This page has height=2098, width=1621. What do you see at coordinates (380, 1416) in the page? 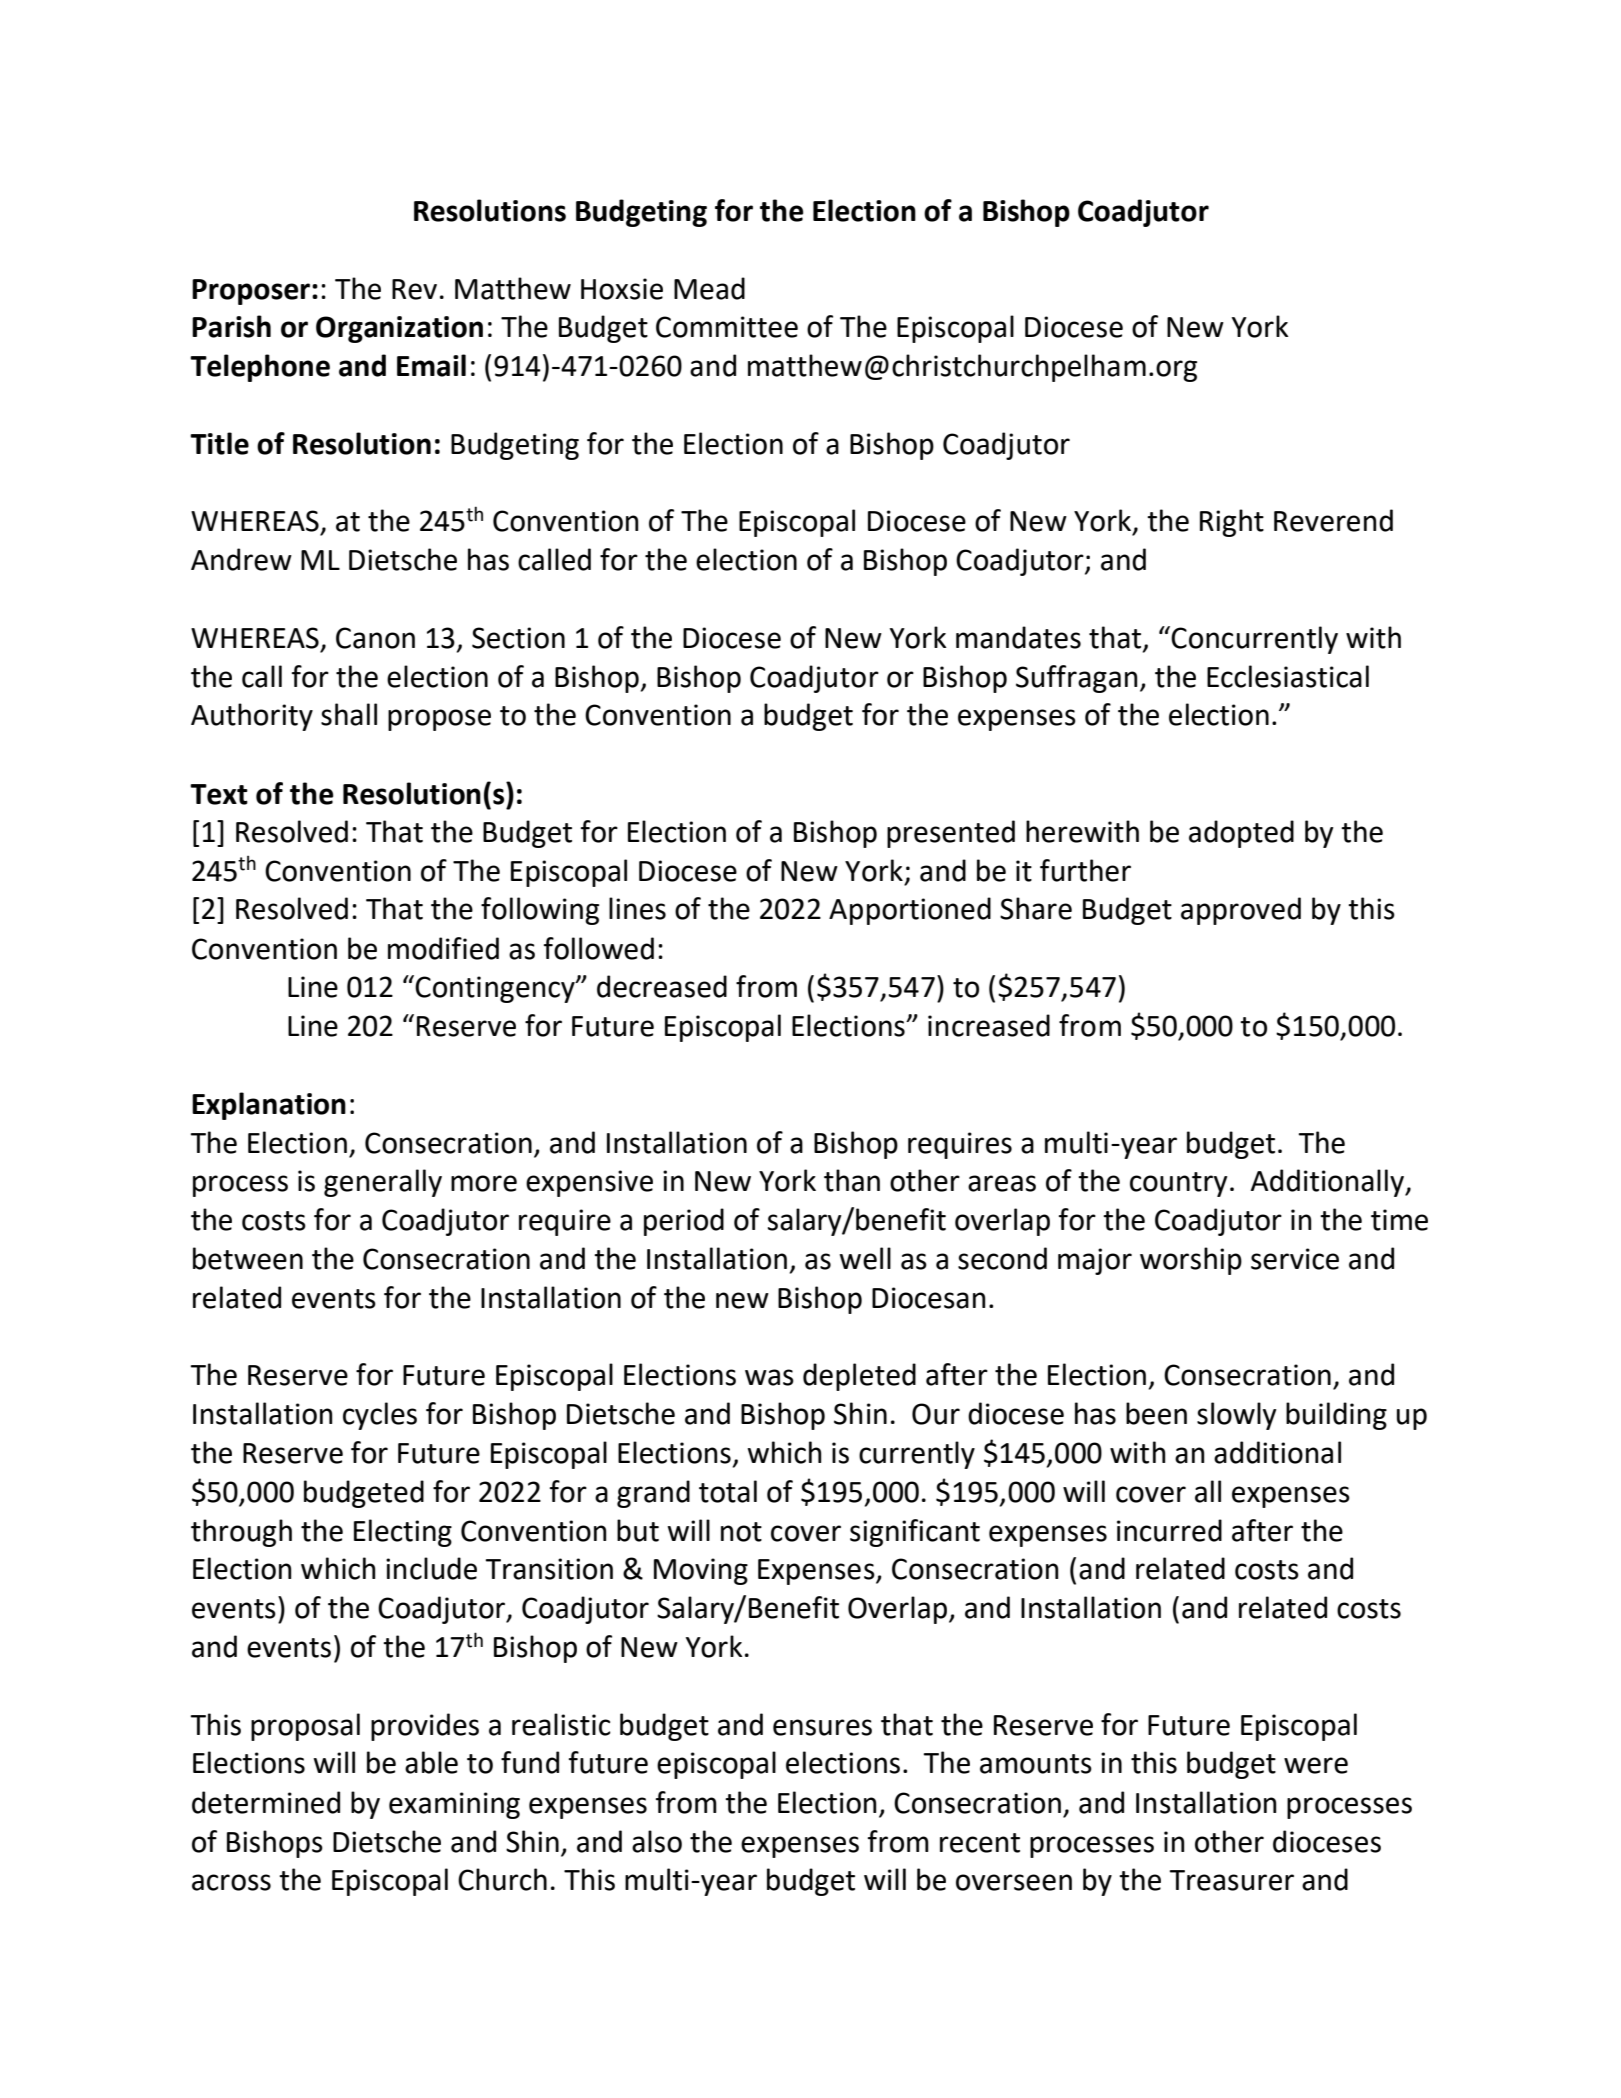
I see `cycles` at bounding box center [380, 1416].
